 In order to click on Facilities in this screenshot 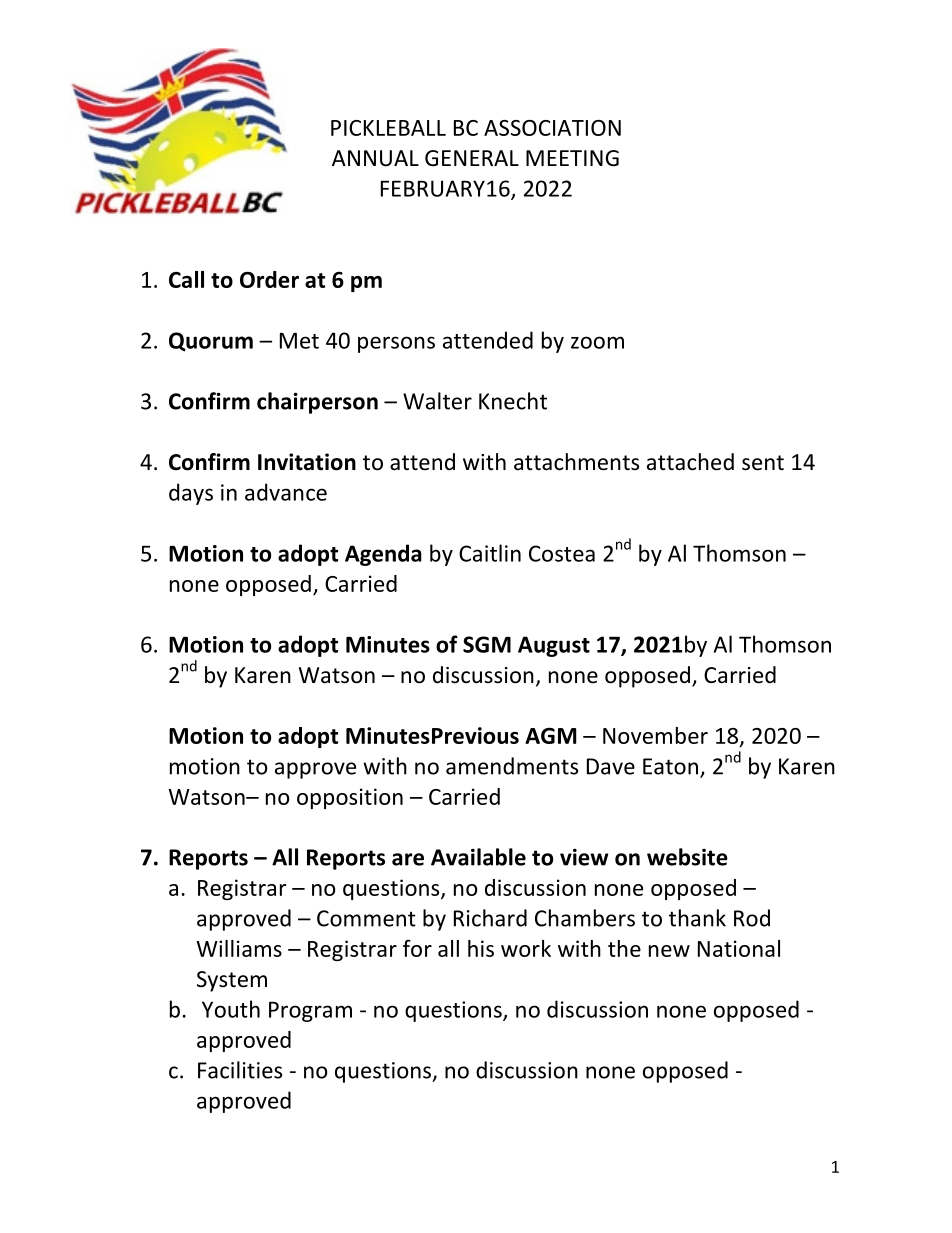, I will do `click(240, 1070)`.
